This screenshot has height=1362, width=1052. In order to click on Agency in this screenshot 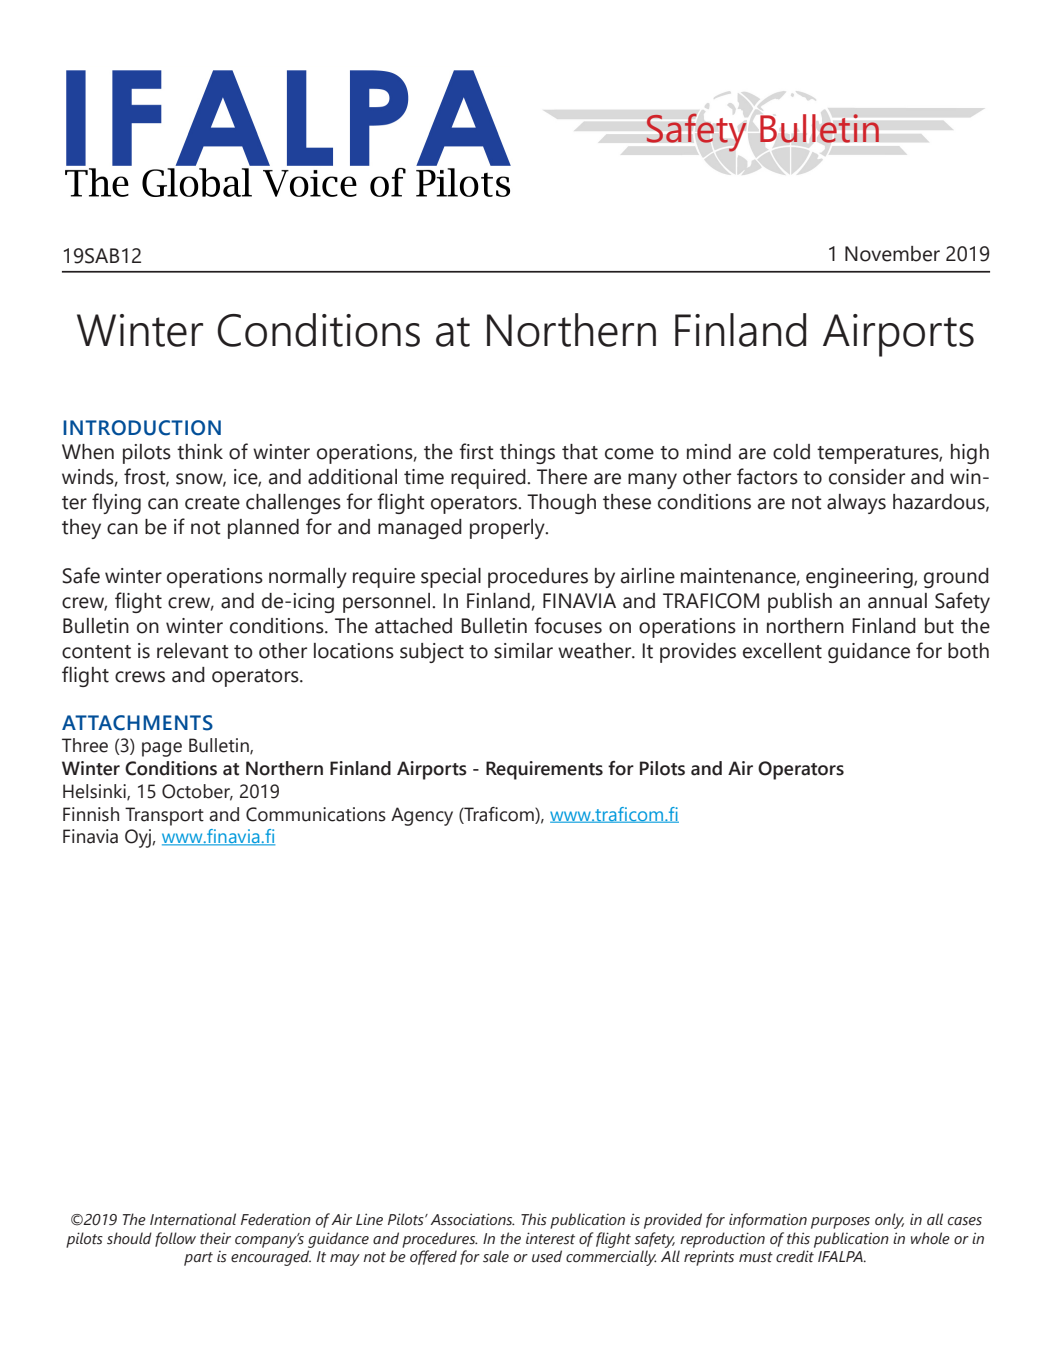, I will do `click(422, 816)`.
